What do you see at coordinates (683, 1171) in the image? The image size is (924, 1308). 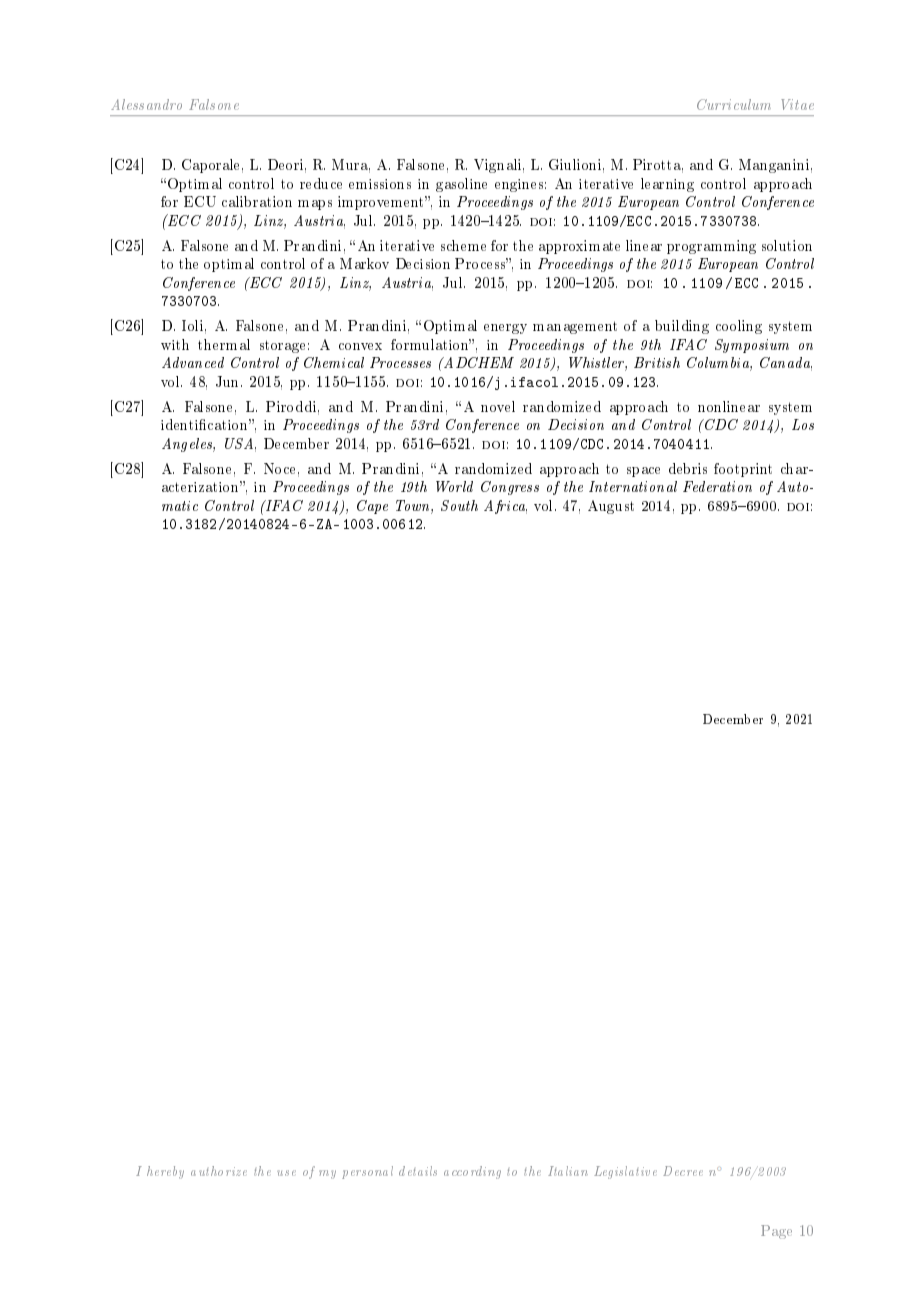 I see `Decree` at bounding box center [683, 1171].
